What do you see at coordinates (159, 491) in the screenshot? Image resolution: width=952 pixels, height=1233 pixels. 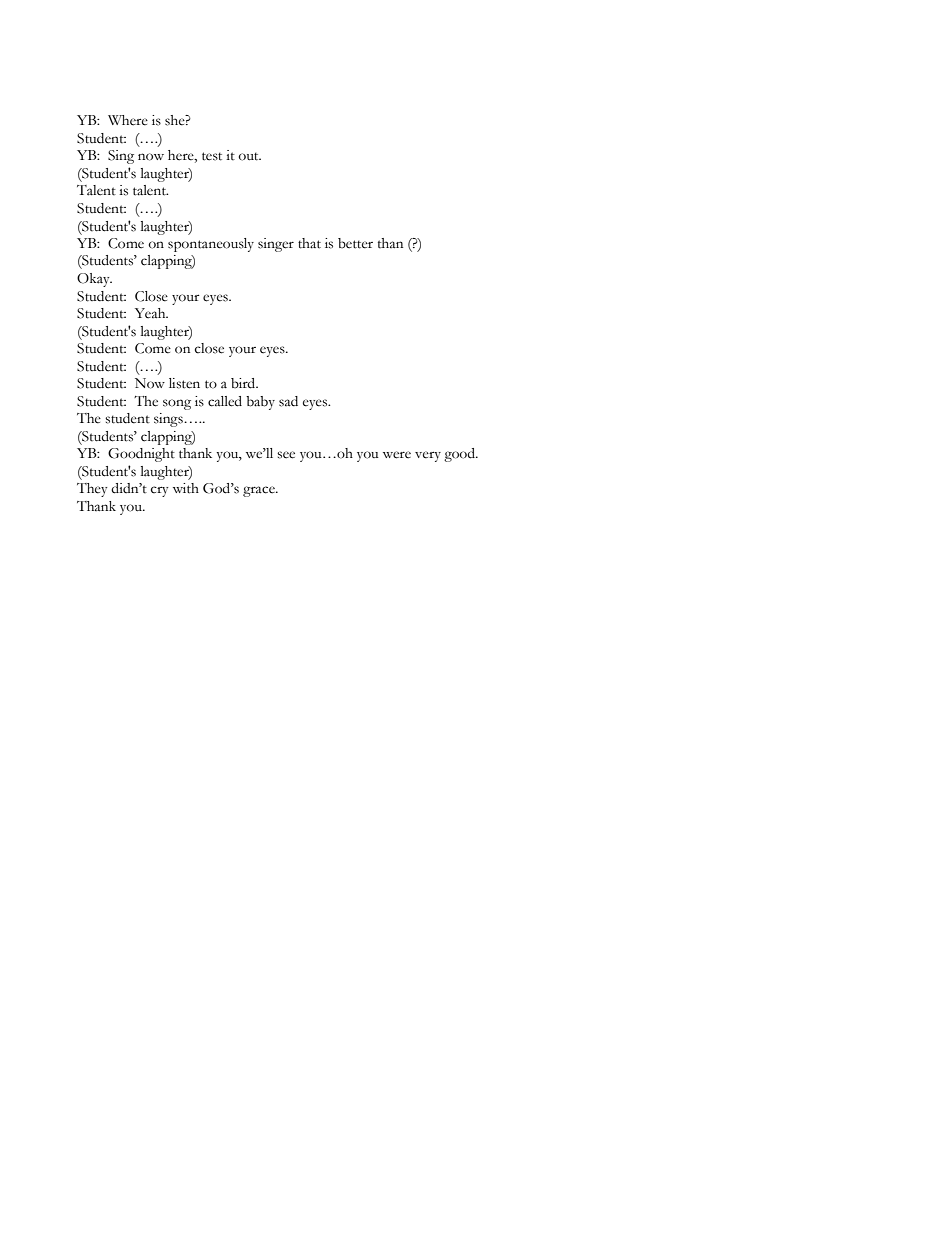 I see `cry` at bounding box center [159, 491].
